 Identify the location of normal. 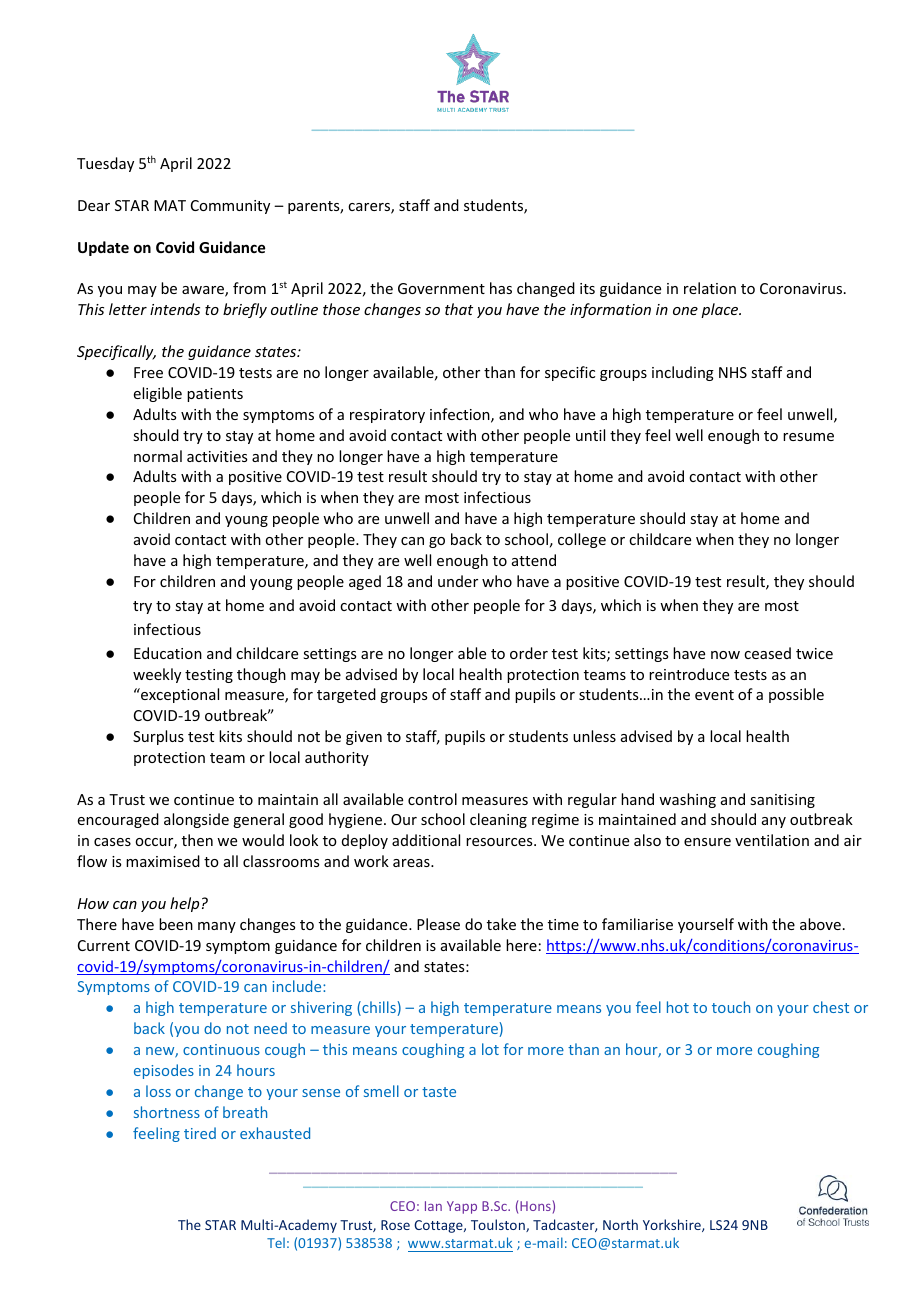
(158, 456).
